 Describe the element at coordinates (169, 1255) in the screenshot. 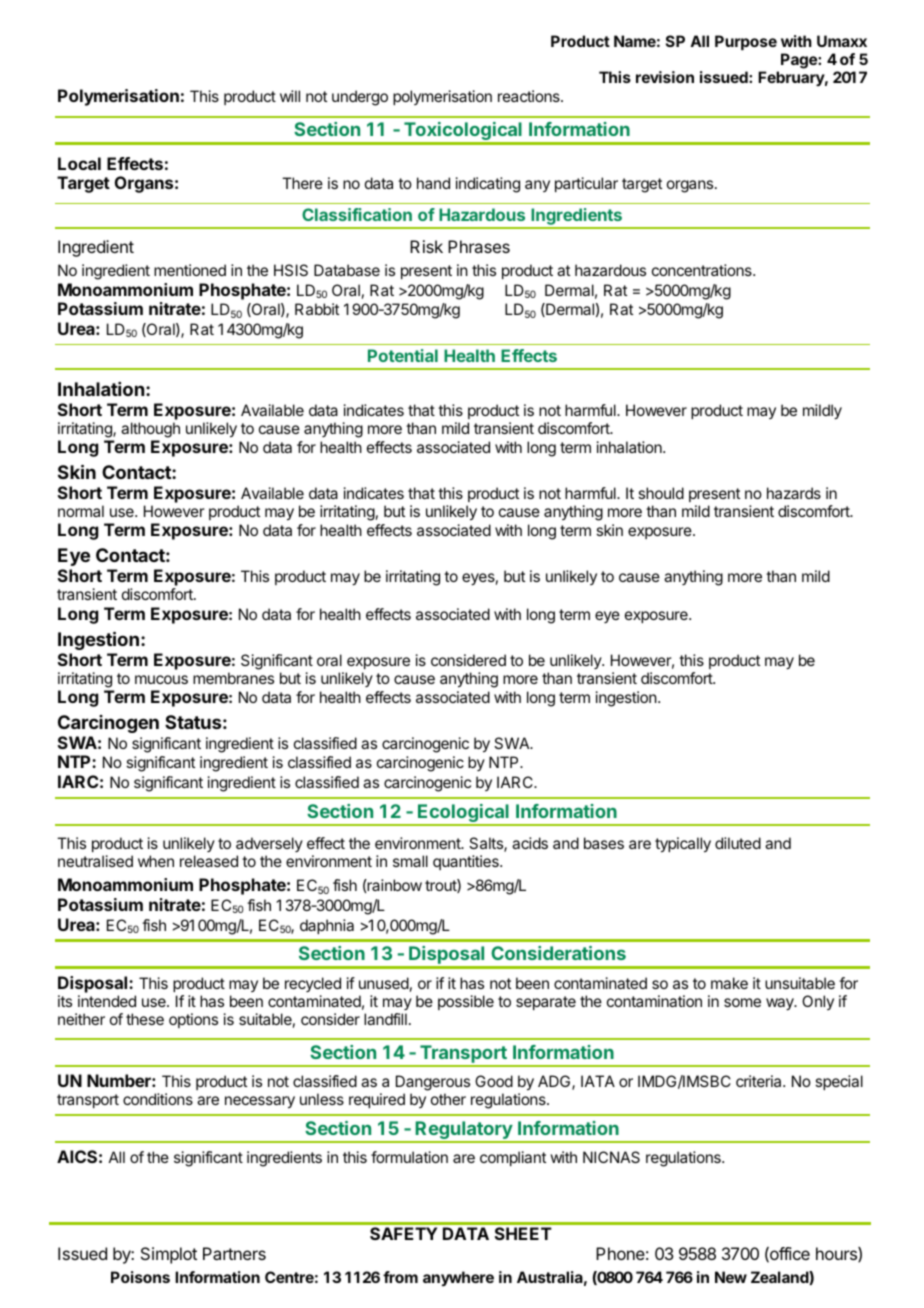

I see `Simplot` at that location.
